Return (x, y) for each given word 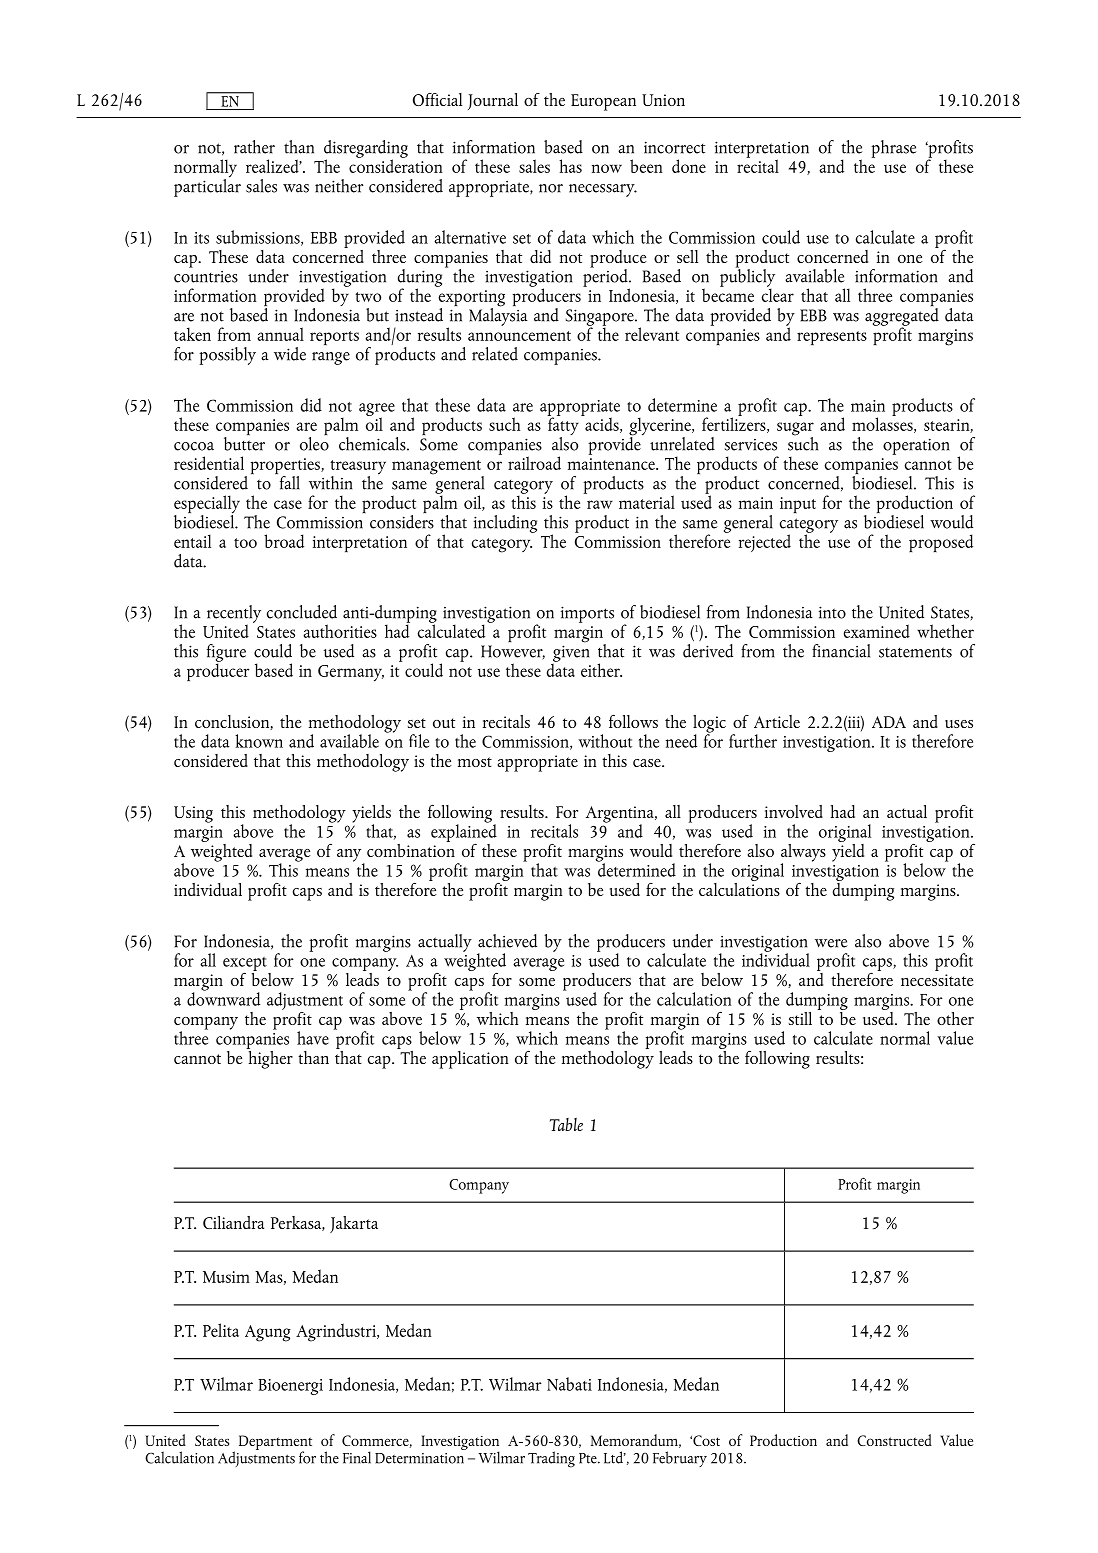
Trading (551, 1459)
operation (916, 446)
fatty (563, 426)
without (605, 741)
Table (566, 1124)
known (259, 741)
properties (286, 467)
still (800, 1018)
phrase (893, 149)
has (570, 166)
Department (275, 1443)
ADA (889, 722)
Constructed (894, 1440)
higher (270, 1058)
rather (254, 147)
